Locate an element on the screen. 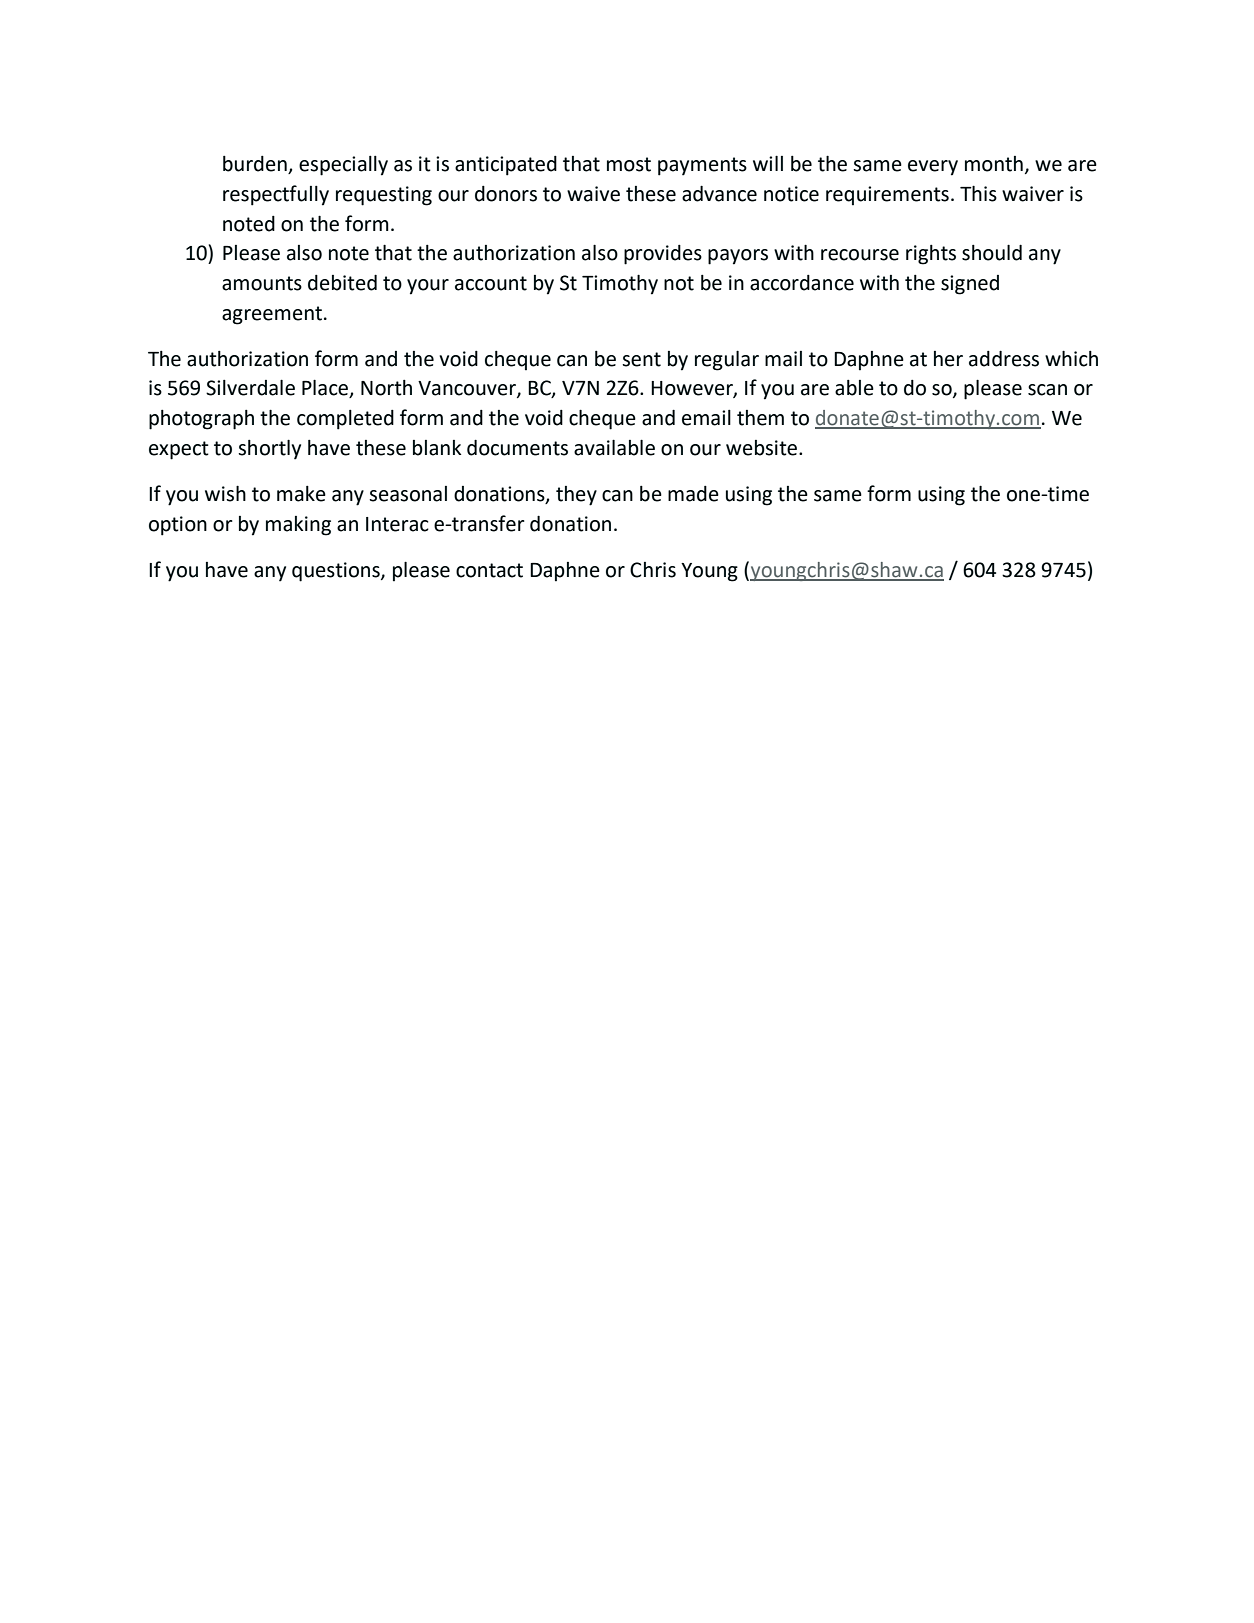 This screenshot has height=1623, width=1254. every is located at coordinates (933, 168).
